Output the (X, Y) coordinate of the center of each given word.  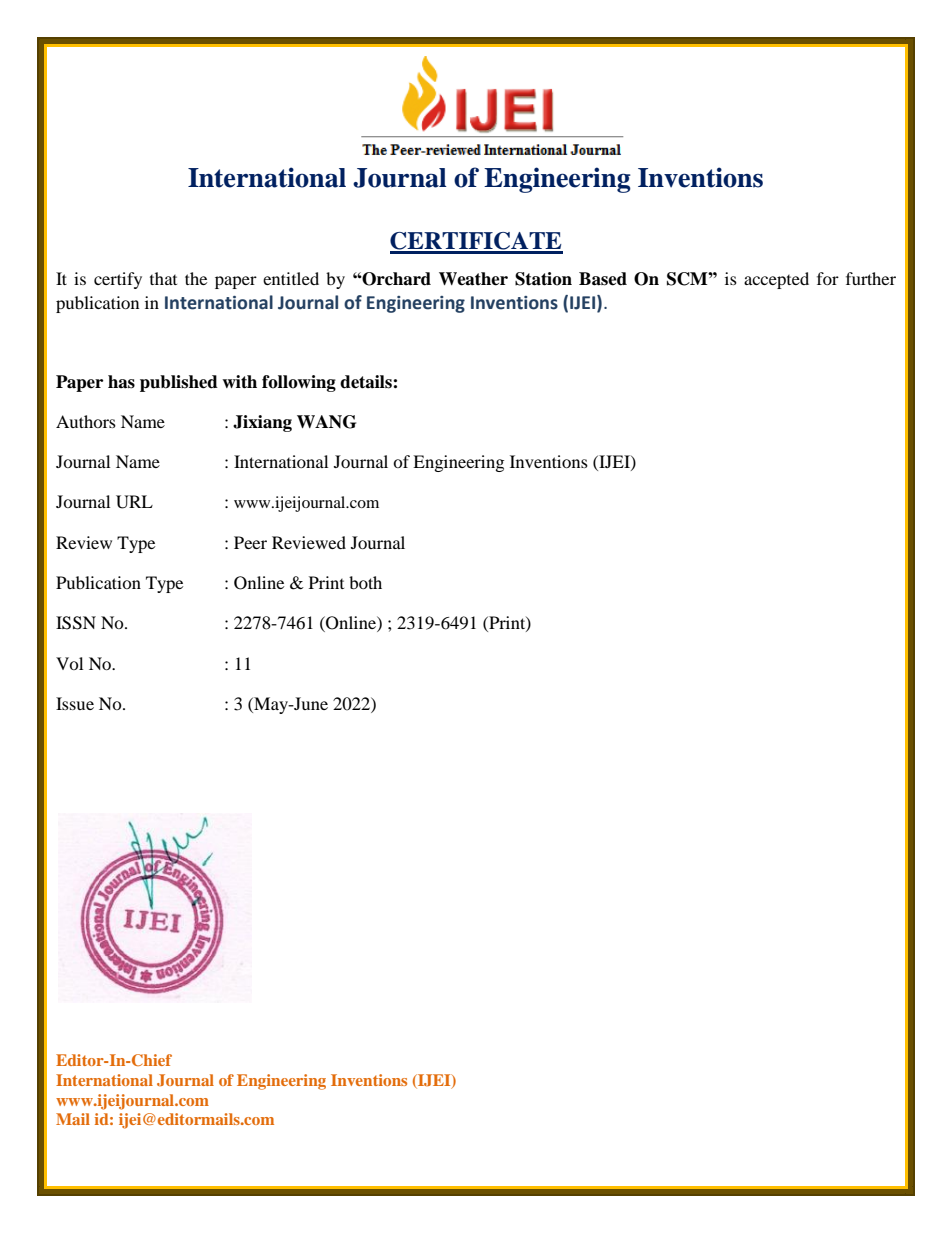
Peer (250, 542)
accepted (776, 280)
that (163, 278)
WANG (326, 422)
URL (134, 502)
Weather (473, 279)
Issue (75, 703)
